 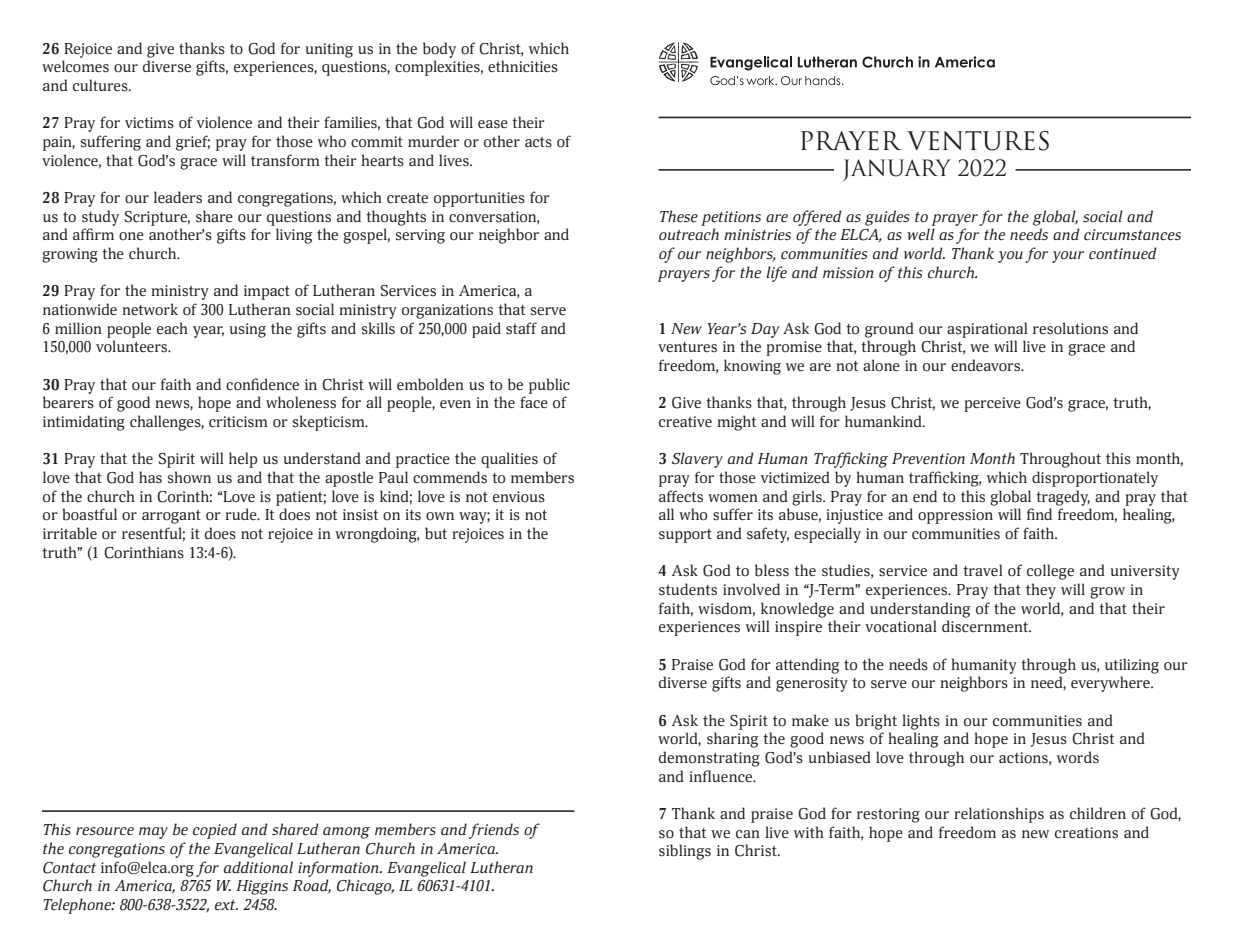 What do you see at coordinates (897, 170) in the screenshot?
I see `JANUARY` at bounding box center [897, 170].
